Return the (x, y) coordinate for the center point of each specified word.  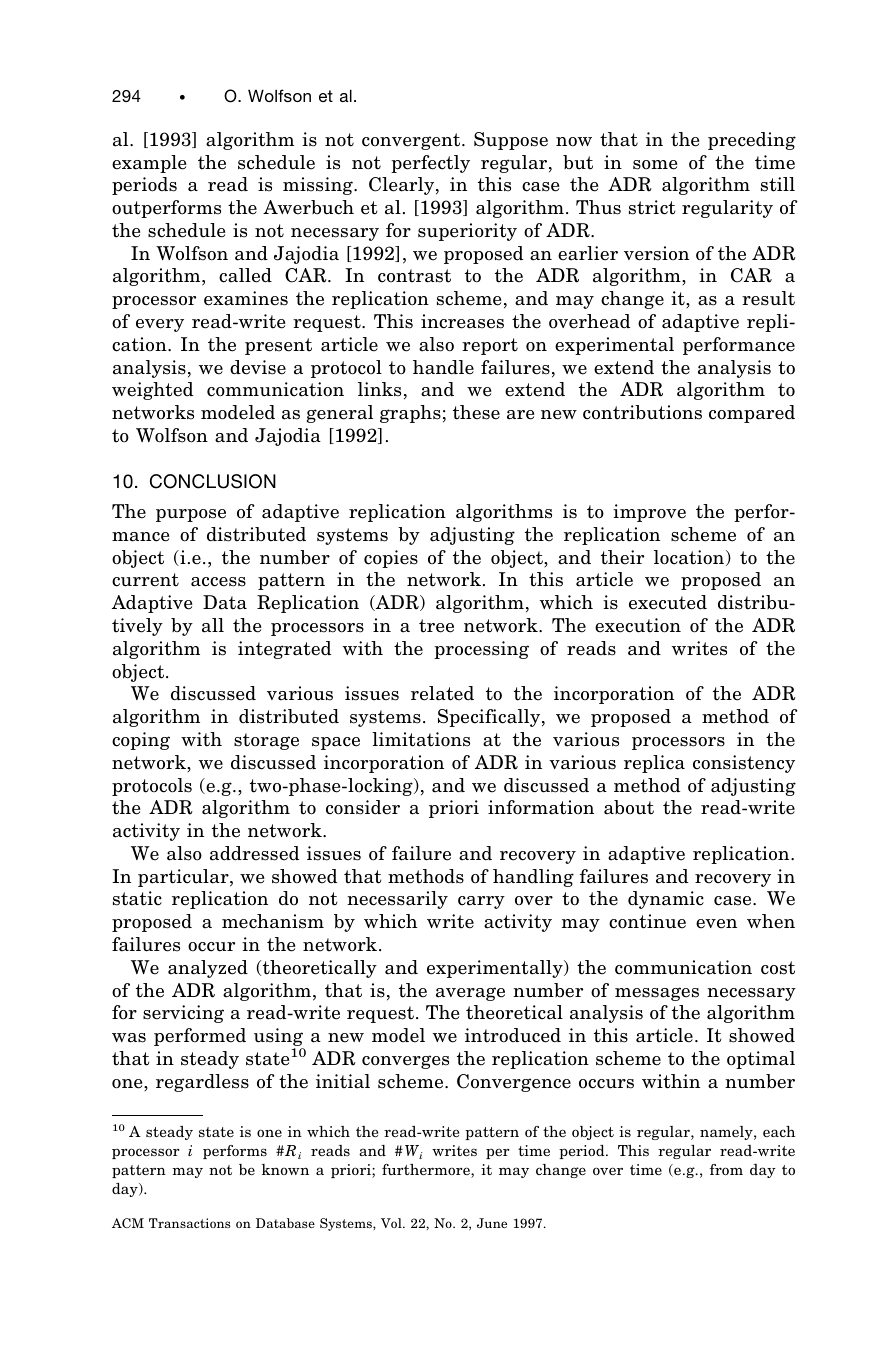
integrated (284, 650)
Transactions (190, 1223)
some (655, 165)
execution (638, 625)
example (149, 164)
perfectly (430, 164)
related (442, 693)
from (726, 1169)
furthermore (427, 1171)
